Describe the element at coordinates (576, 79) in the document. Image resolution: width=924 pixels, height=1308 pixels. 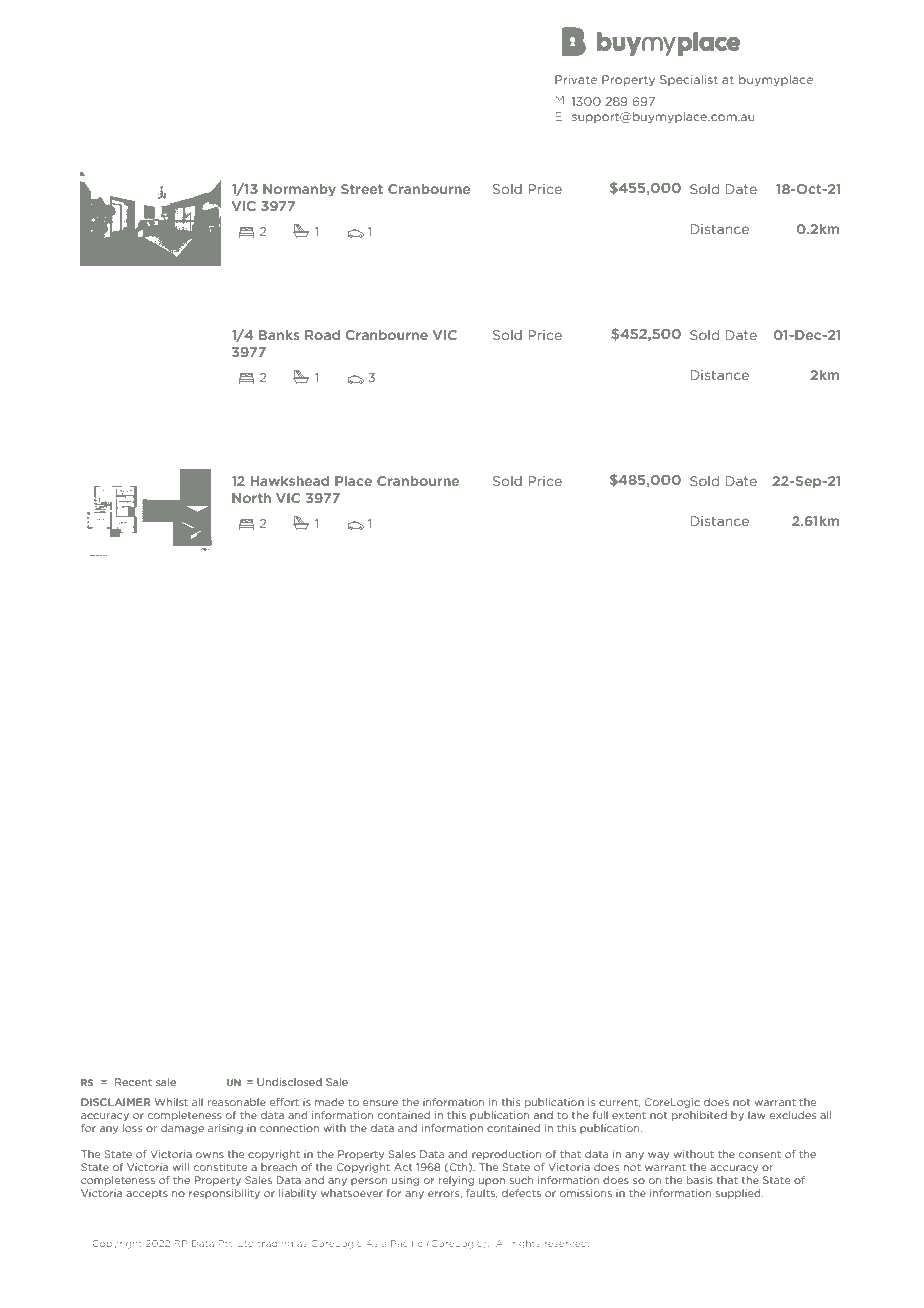
I see `Private` at that location.
